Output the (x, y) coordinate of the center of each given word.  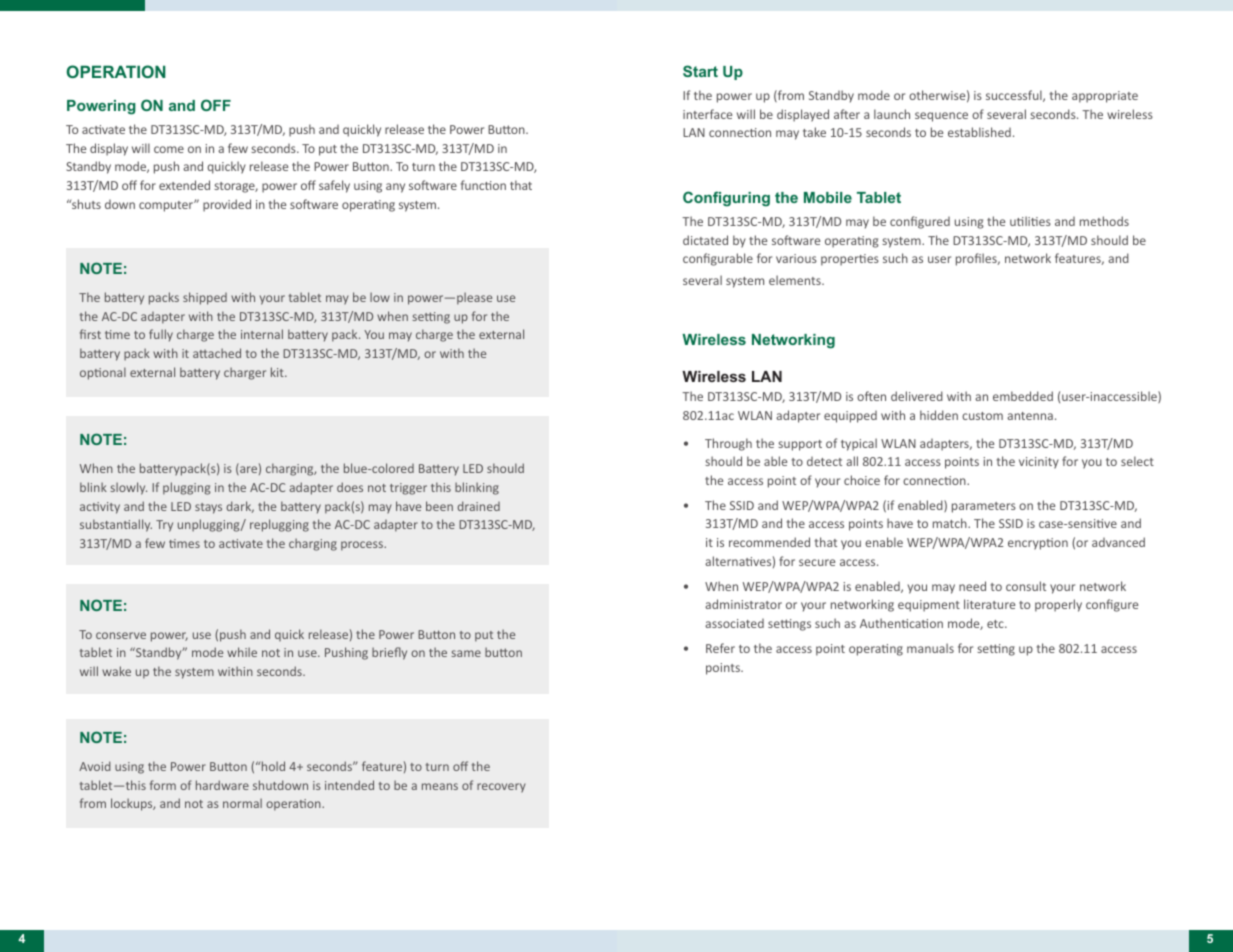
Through (728, 444)
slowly (129, 488)
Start (700, 71)
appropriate (1105, 97)
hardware (222, 785)
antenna (1030, 416)
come (169, 149)
